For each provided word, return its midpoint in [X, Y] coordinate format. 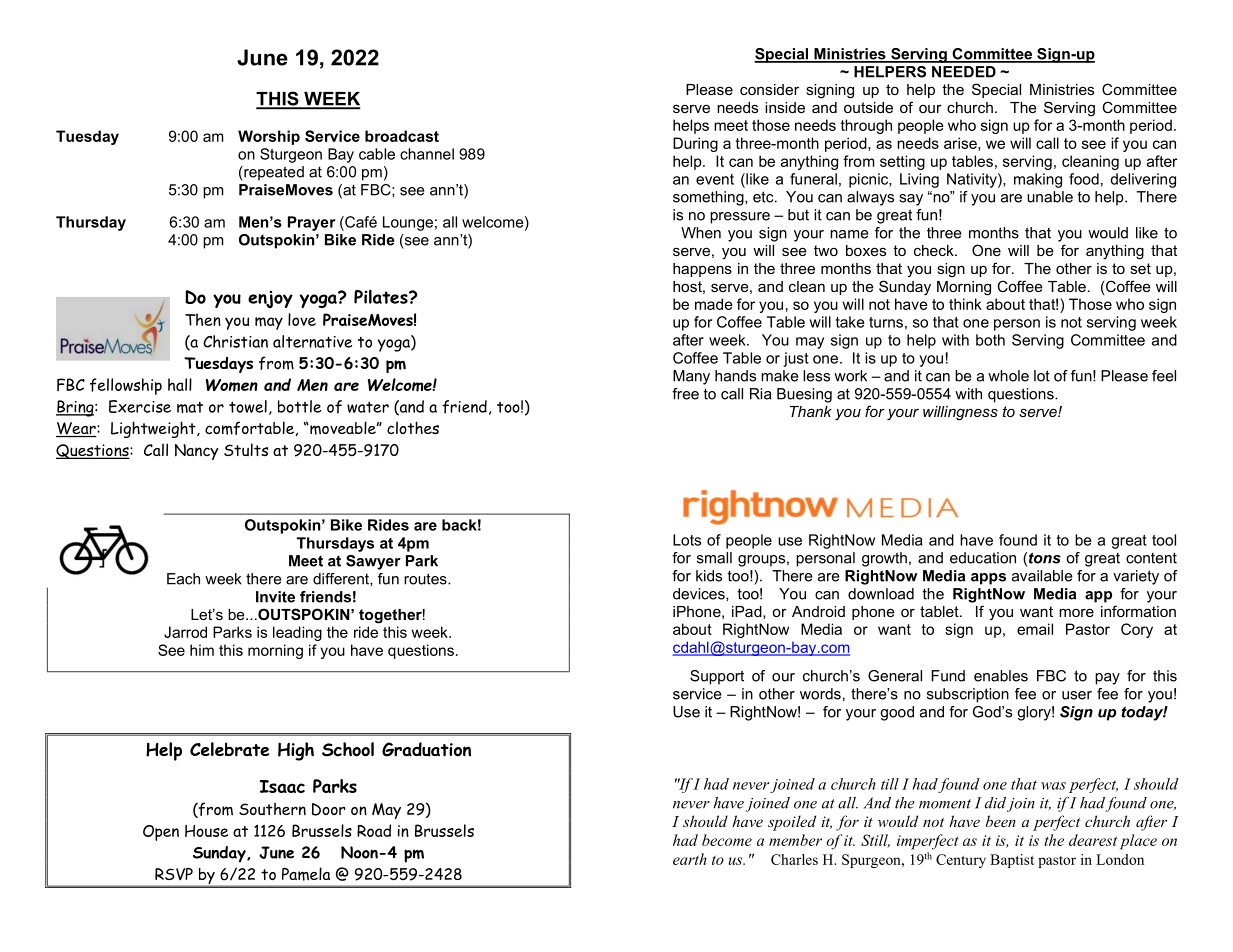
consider [769, 89]
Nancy [196, 452]
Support [717, 677]
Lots [687, 540]
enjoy [270, 299]
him [202, 650]
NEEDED [964, 72]
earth [690, 859]
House [206, 831]
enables [1001, 676]
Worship [269, 137]
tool [1164, 540]
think [965, 304]
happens [702, 270]
